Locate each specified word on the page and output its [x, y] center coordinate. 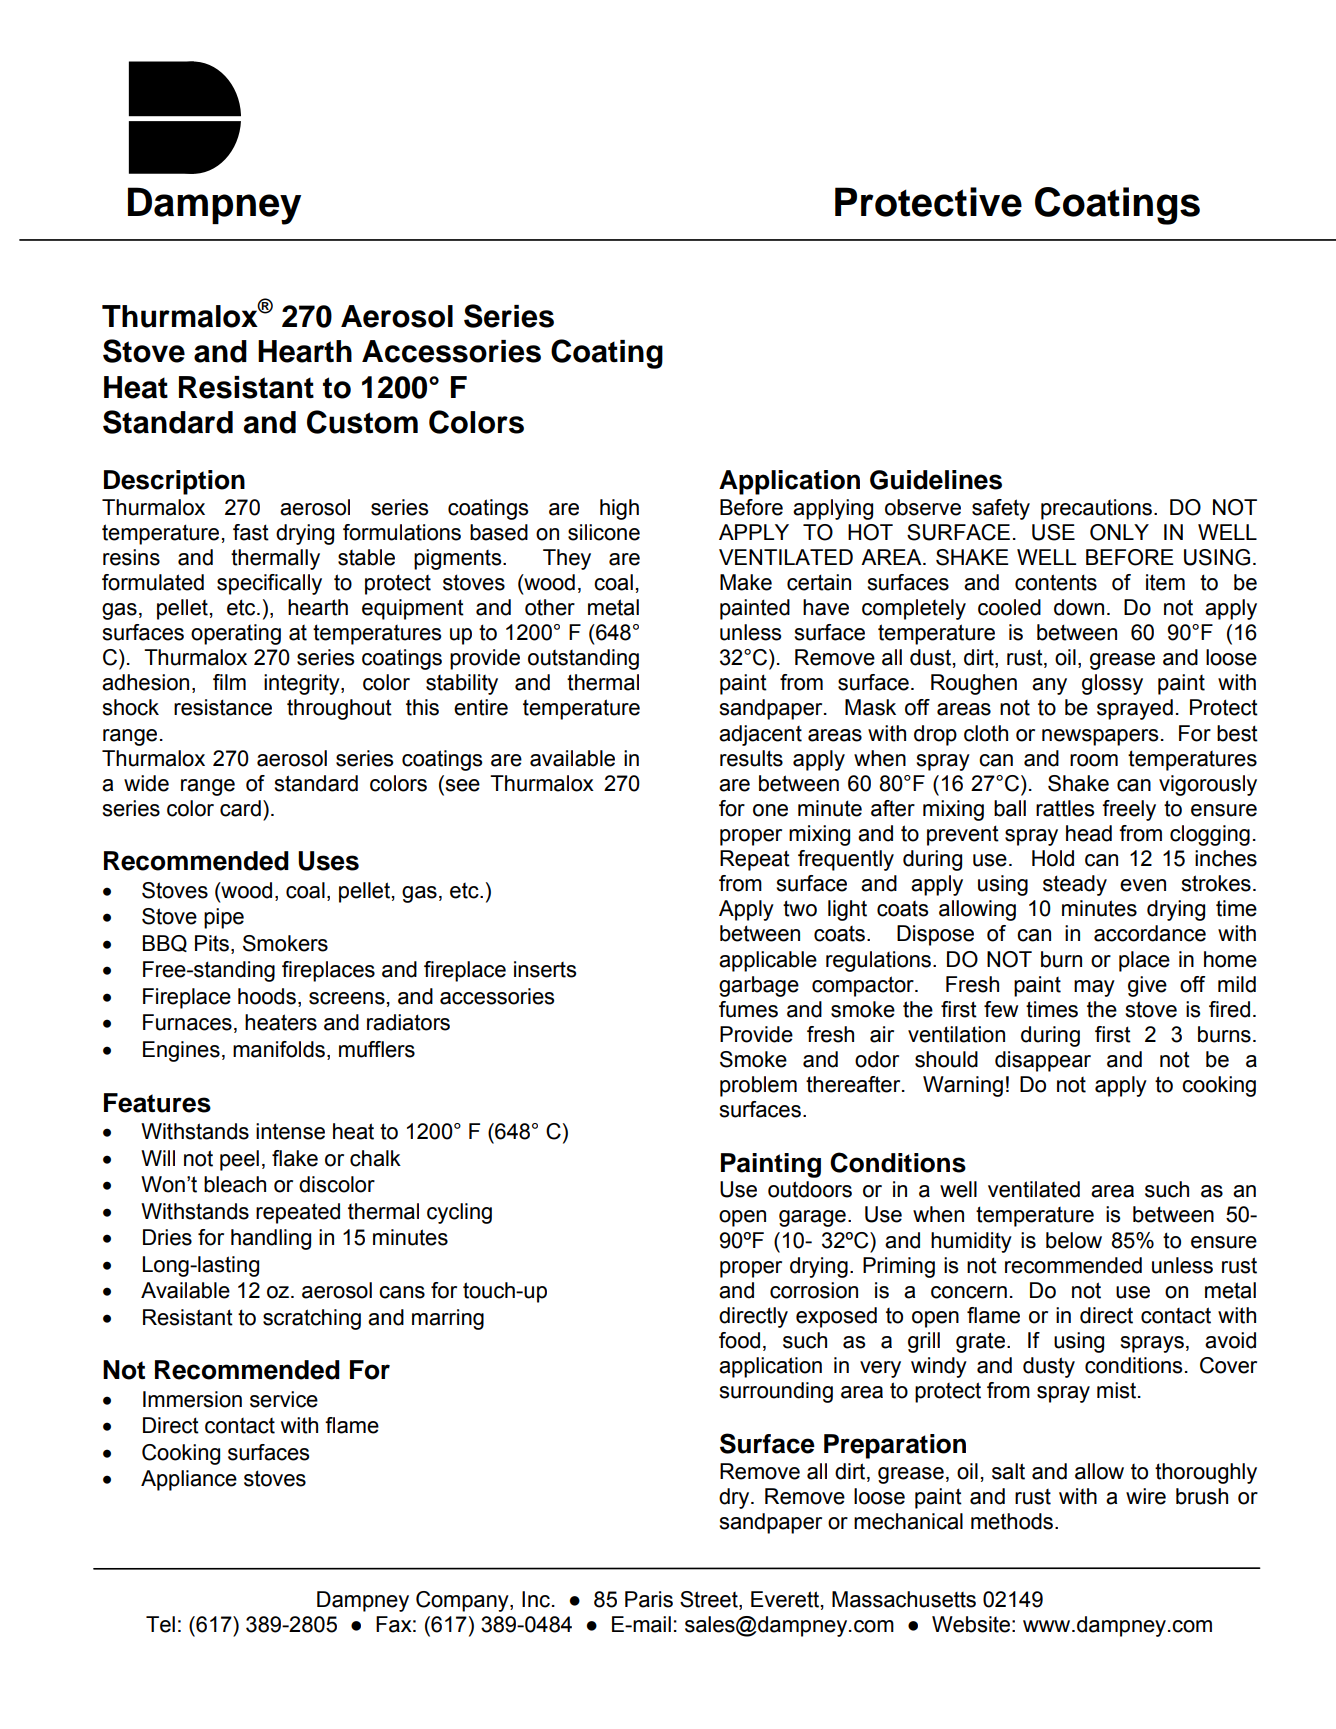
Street [710, 1600]
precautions [1096, 509]
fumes [748, 1009]
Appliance [189, 1480]
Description [174, 482]
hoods [267, 996]
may [1094, 988]
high [619, 509]
